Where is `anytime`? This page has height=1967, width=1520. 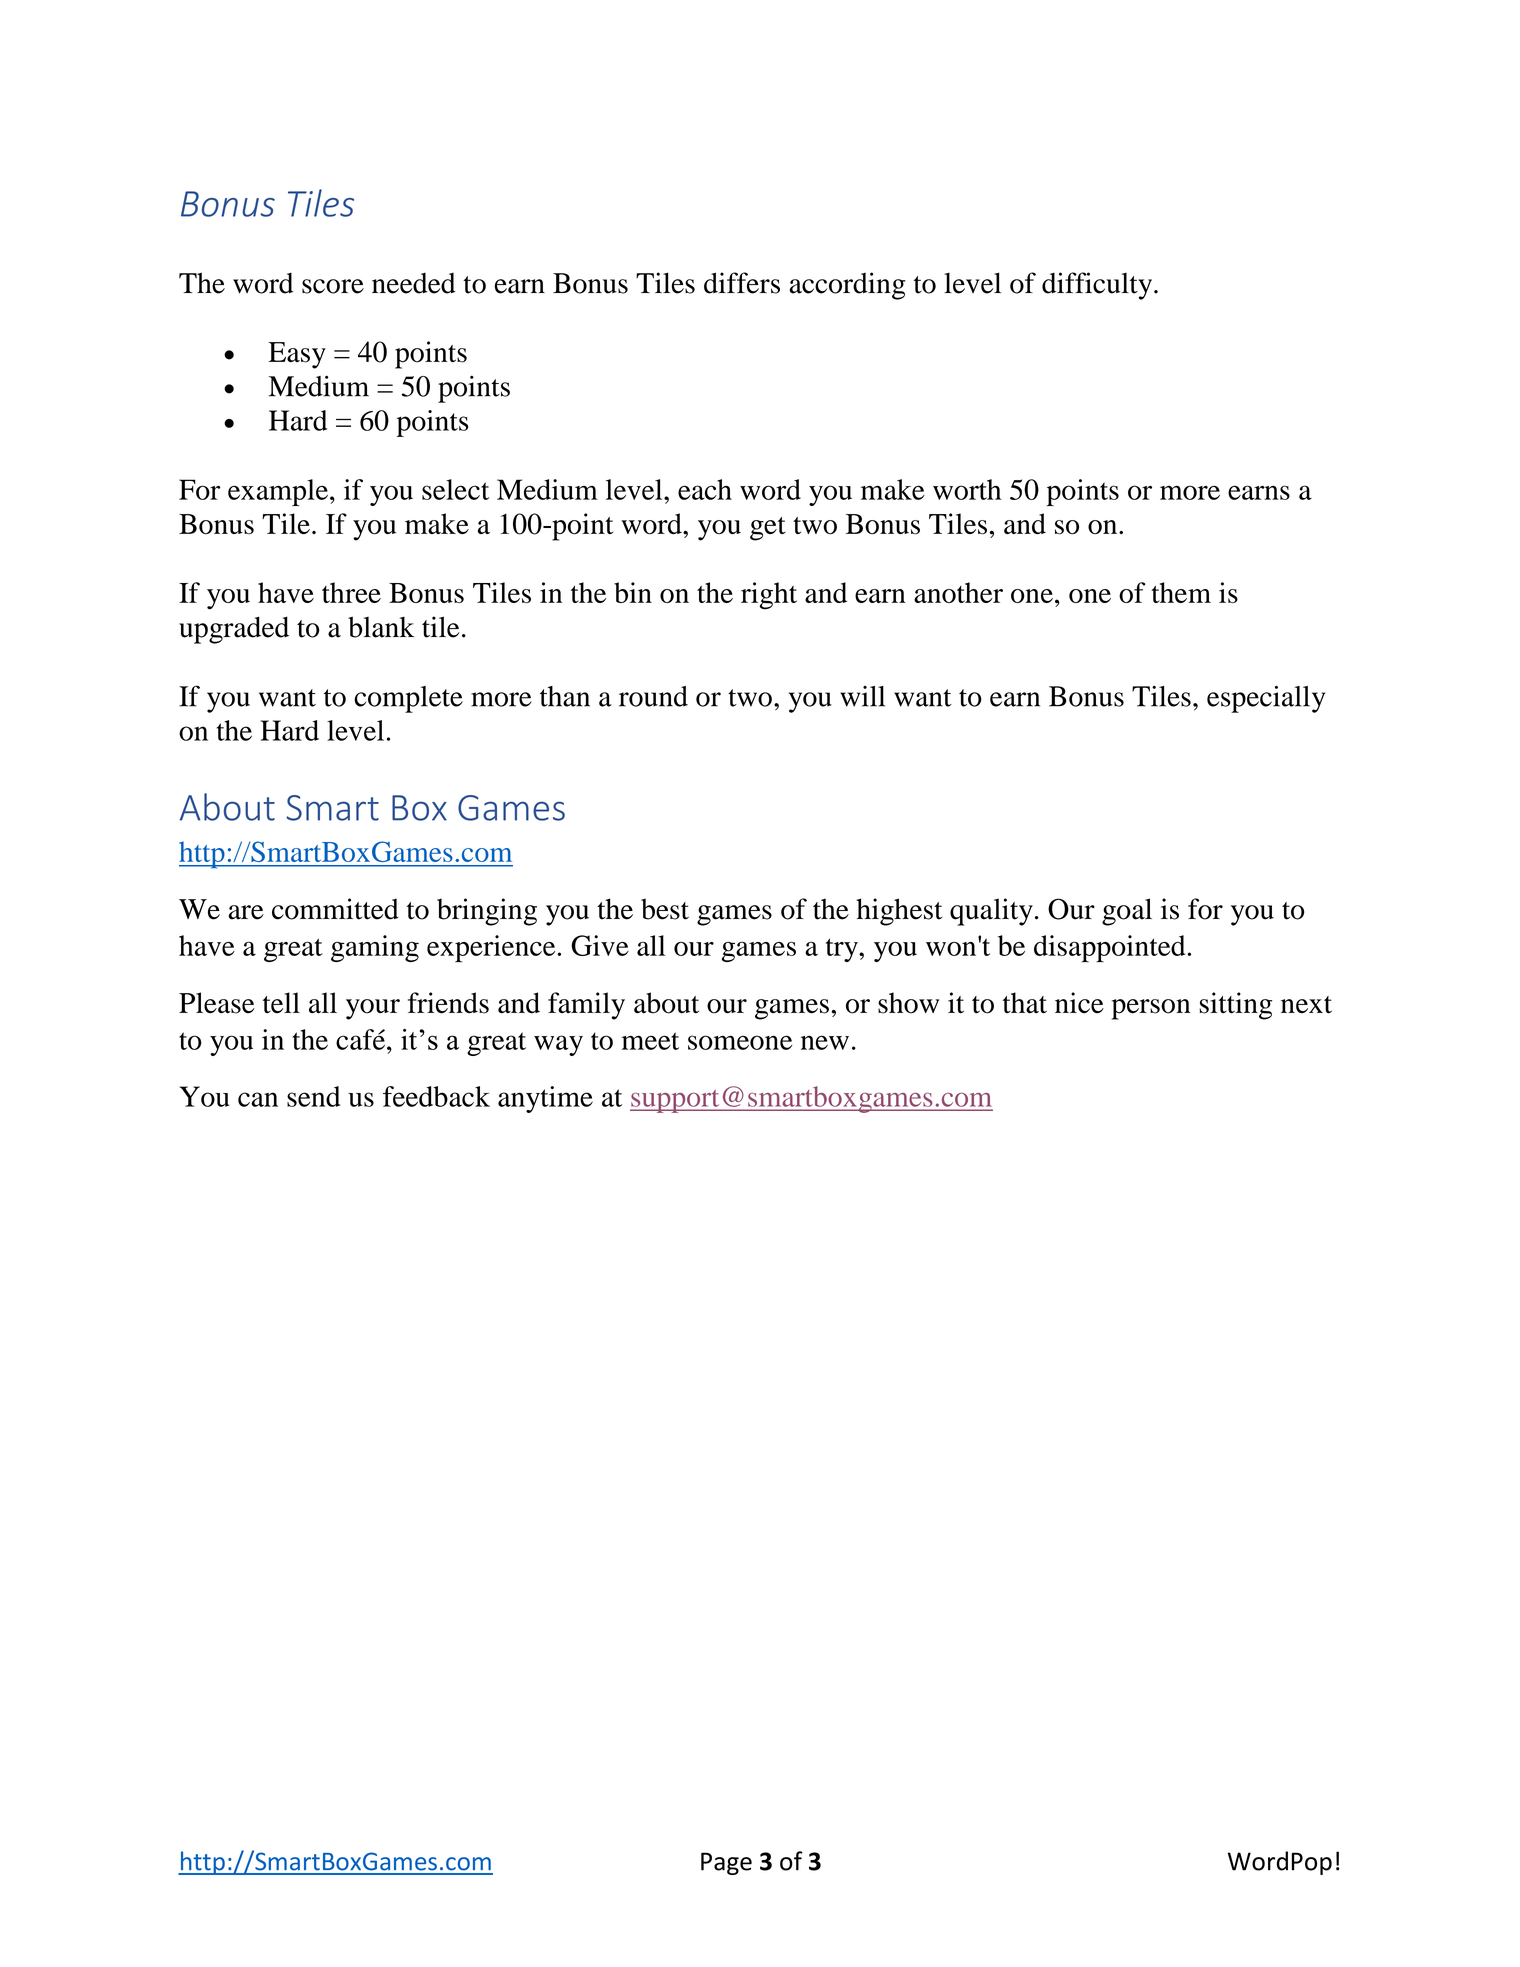
anytime is located at coordinates (545, 1099).
